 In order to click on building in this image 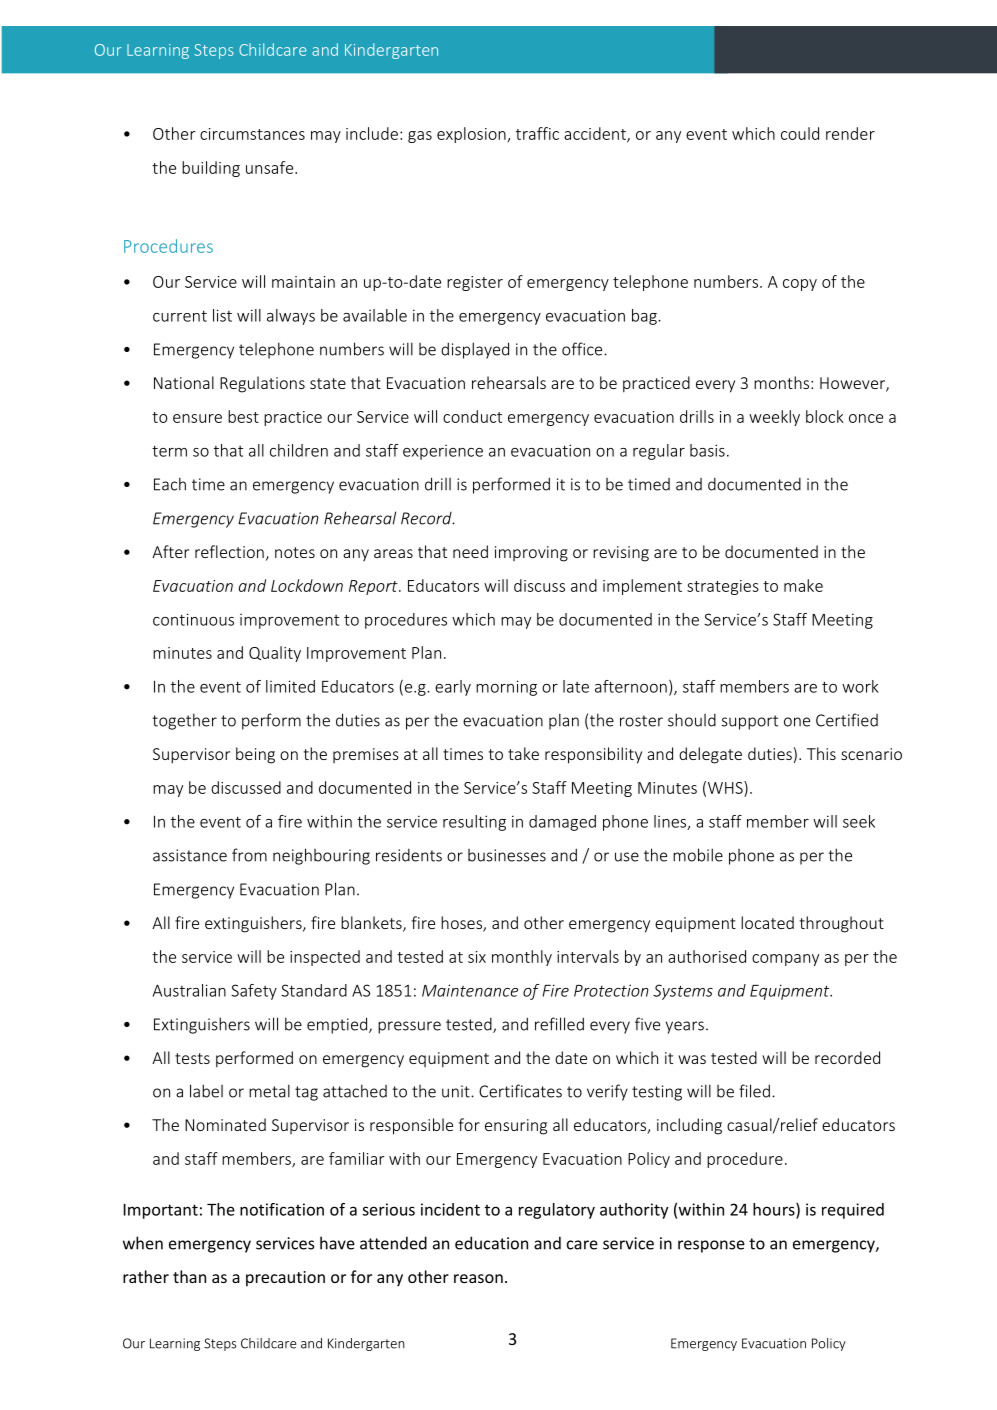, I will do `click(211, 169)`.
